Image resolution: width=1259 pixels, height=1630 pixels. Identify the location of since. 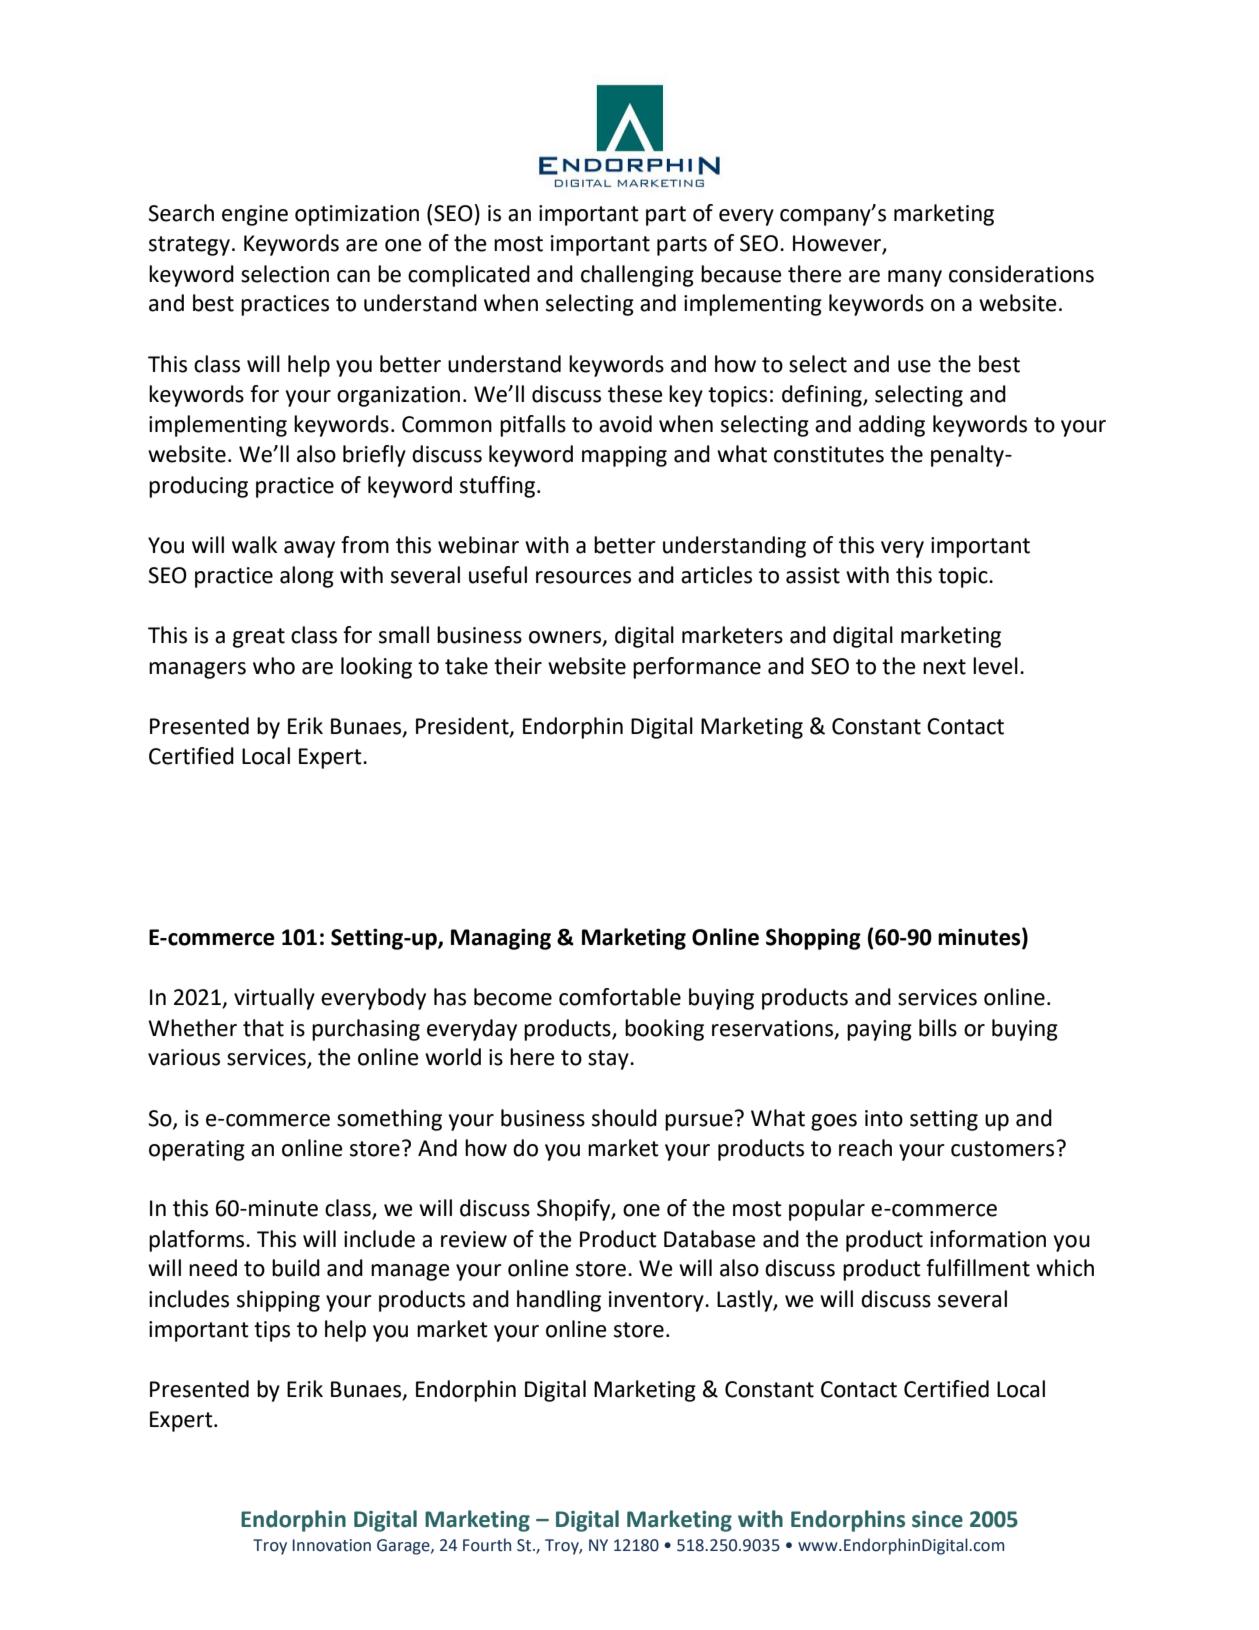
(937, 1519).
